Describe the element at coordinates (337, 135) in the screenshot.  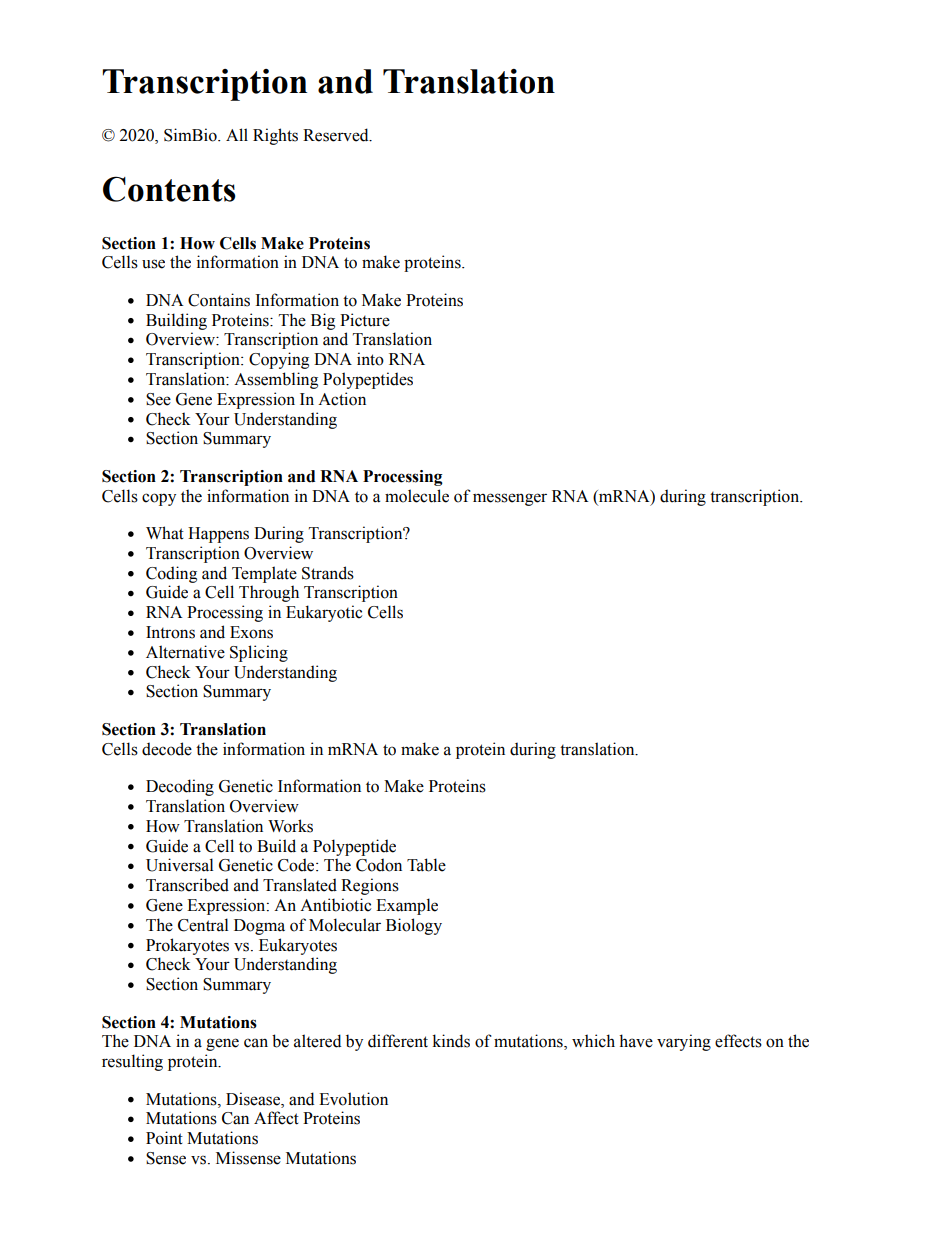
I see `Reserved` at that location.
